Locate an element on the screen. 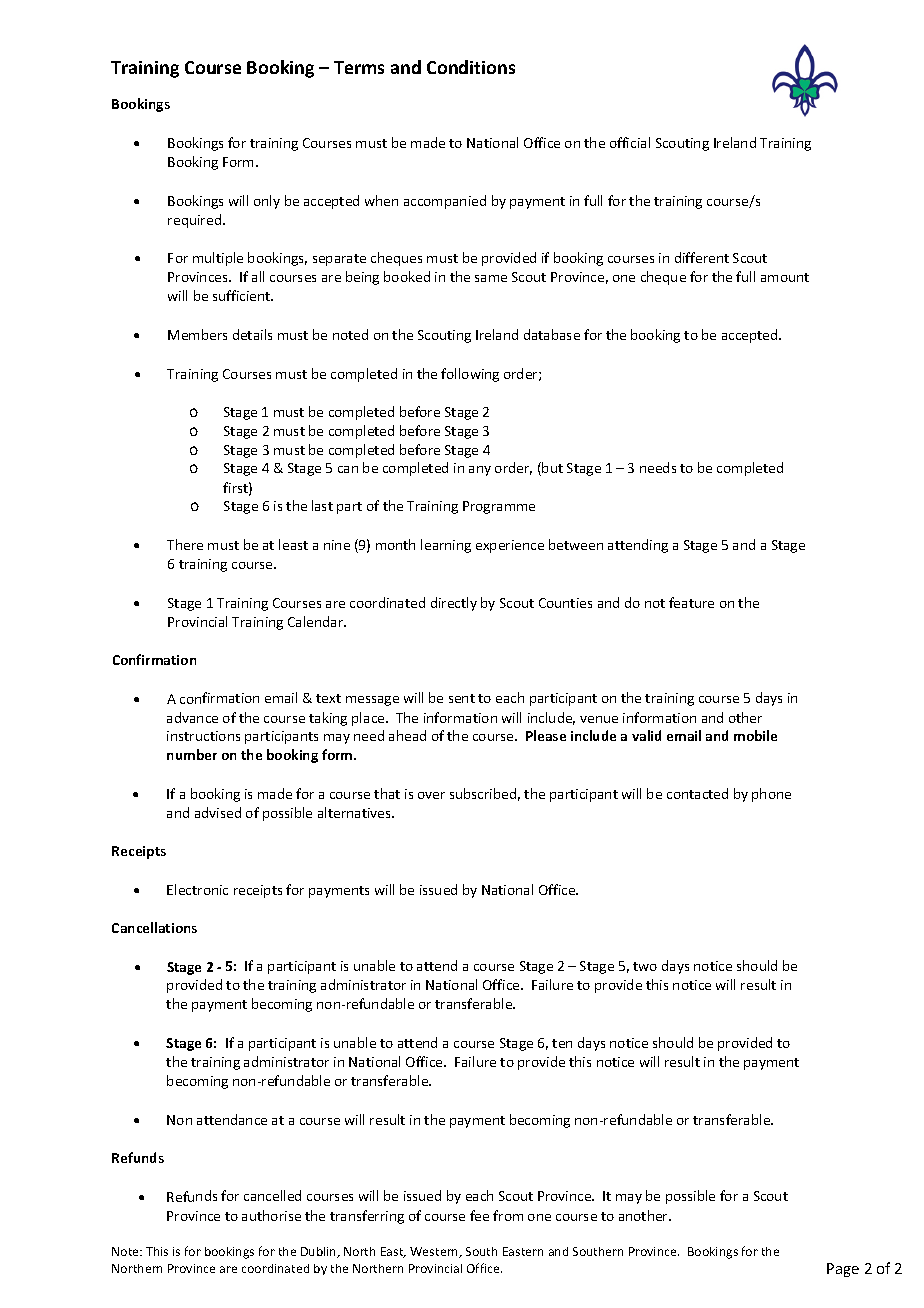  authorise is located at coordinates (271, 1215).
